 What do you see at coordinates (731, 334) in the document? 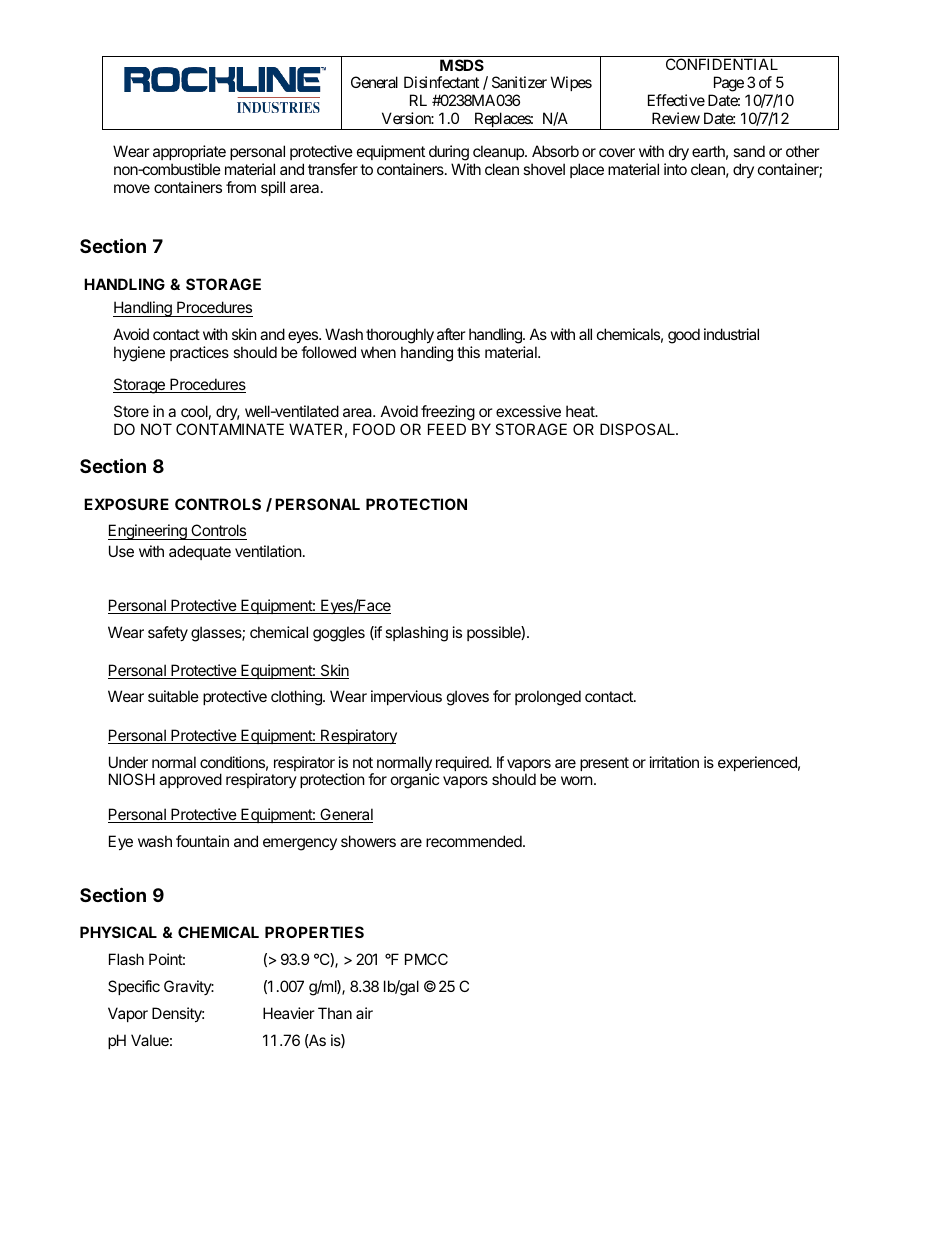
I see `industrial` at bounding box center [731, 334].
